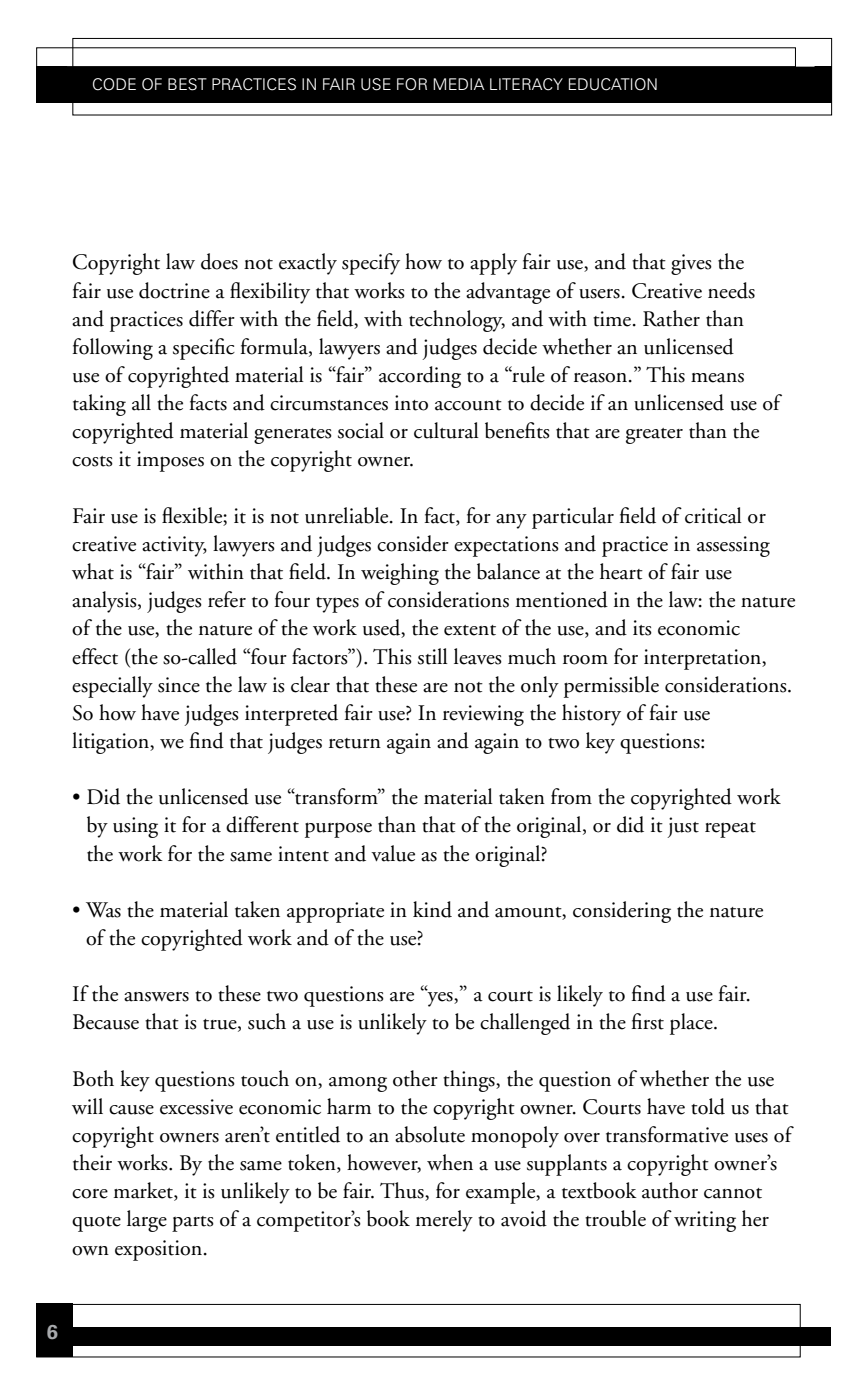 This document has height=1375, width=868. What do you see at coordinates (444, 1221) in the document?
I see `merely` at bounding box center [444, 1221].
